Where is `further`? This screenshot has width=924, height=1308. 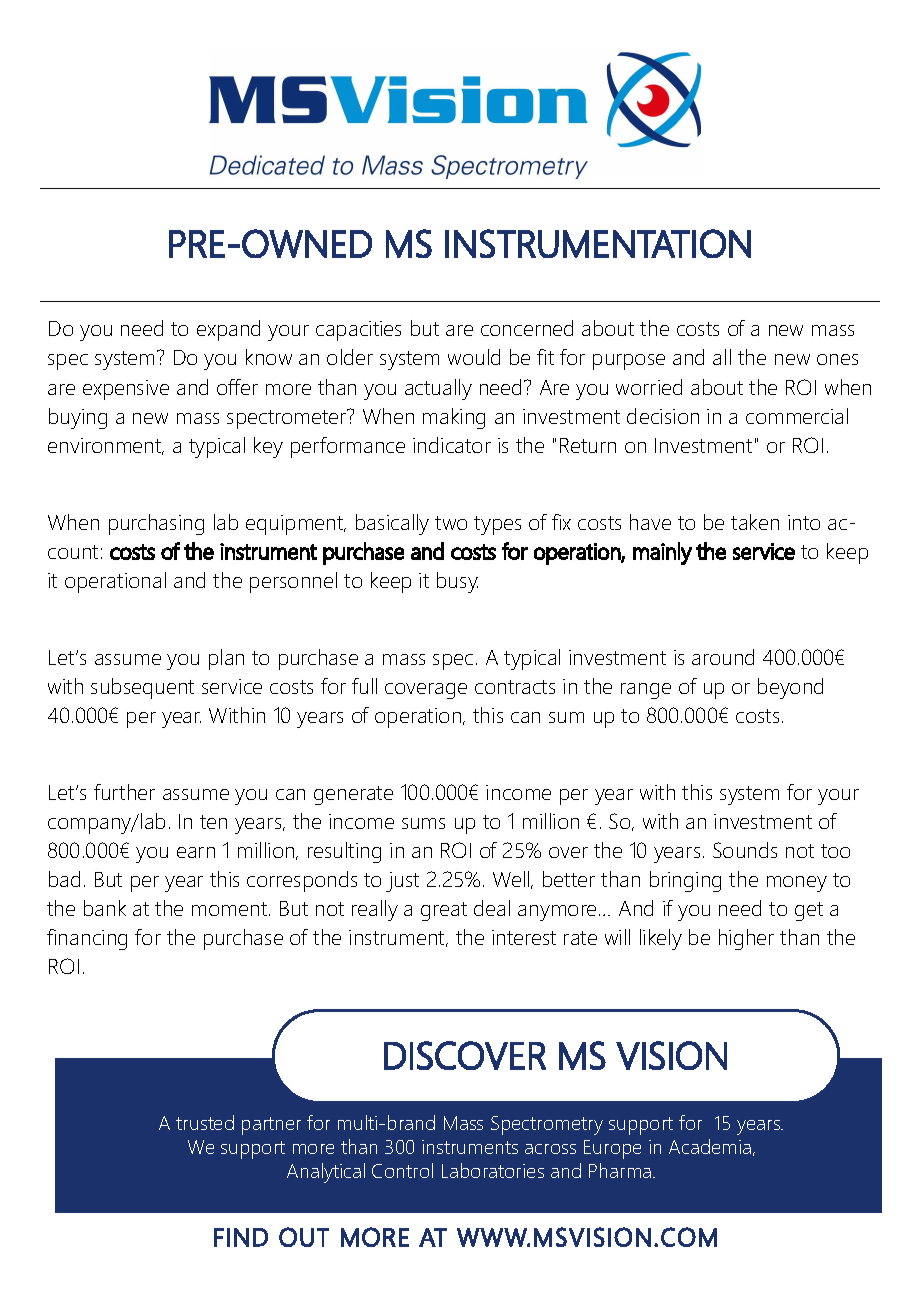
further is located at coordinates (124, 792).
